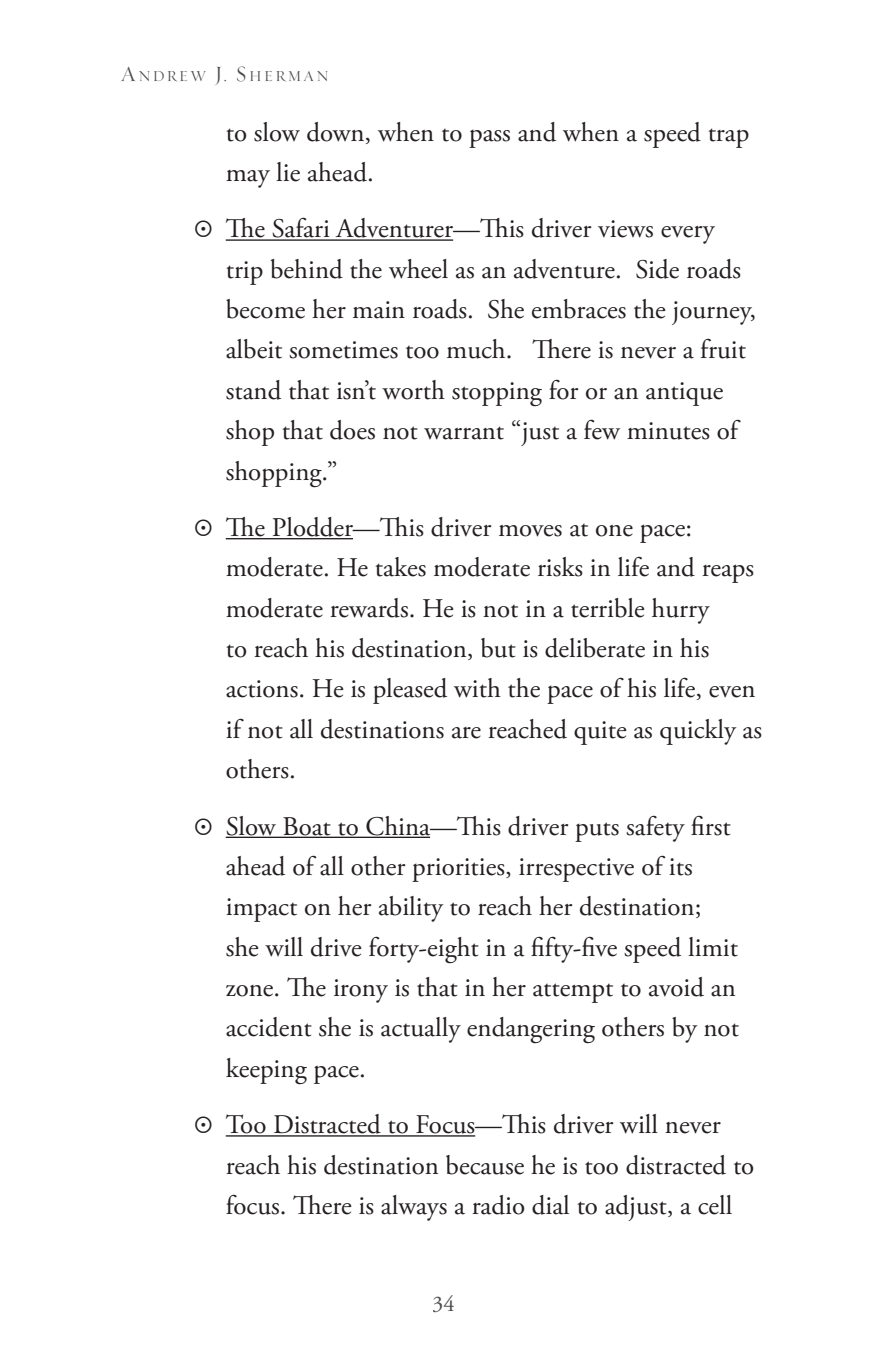 The height and width of the screenshot is (1372, 887). What do you see at coordinates (681, 611) in the screenshot?
I see `hurry` at bounding box center [681, 611].
